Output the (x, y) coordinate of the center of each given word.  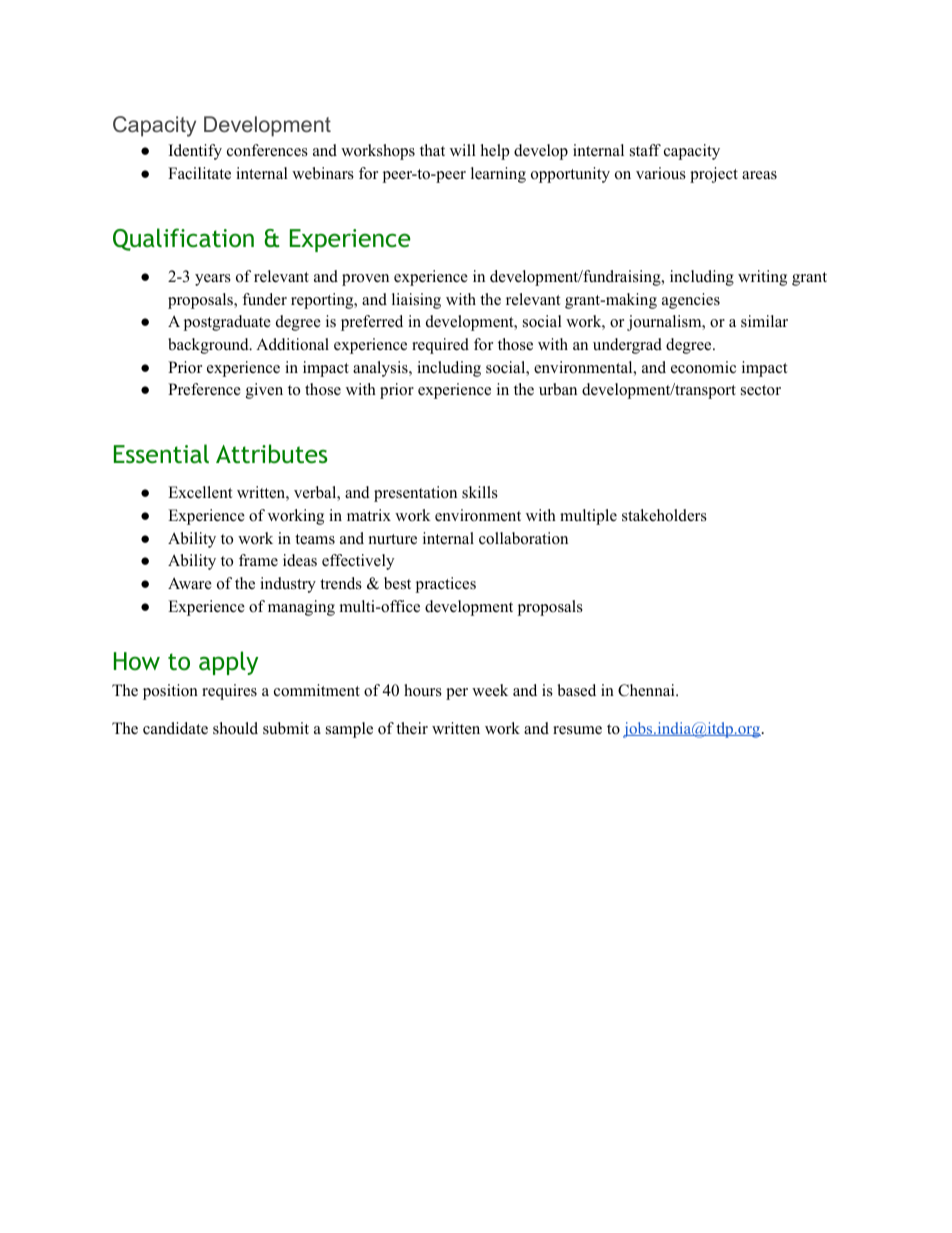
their (412, 728)
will (463, 150)
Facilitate (199, 173)
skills (480, 492)
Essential (161, 454)
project (714, 175)
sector (761, 390)
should (235, 728)
